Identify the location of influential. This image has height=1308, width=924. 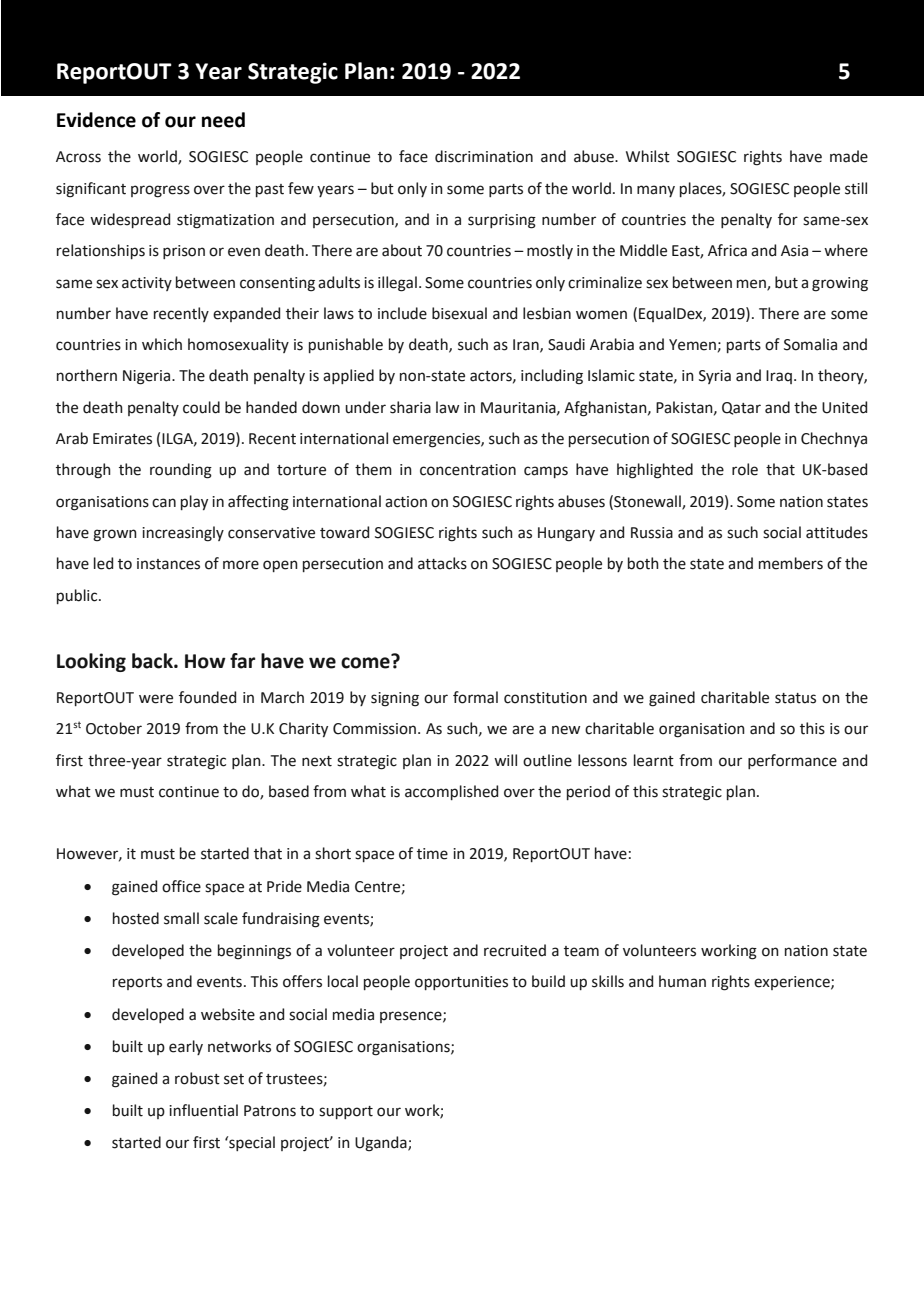
(203, 1110).
